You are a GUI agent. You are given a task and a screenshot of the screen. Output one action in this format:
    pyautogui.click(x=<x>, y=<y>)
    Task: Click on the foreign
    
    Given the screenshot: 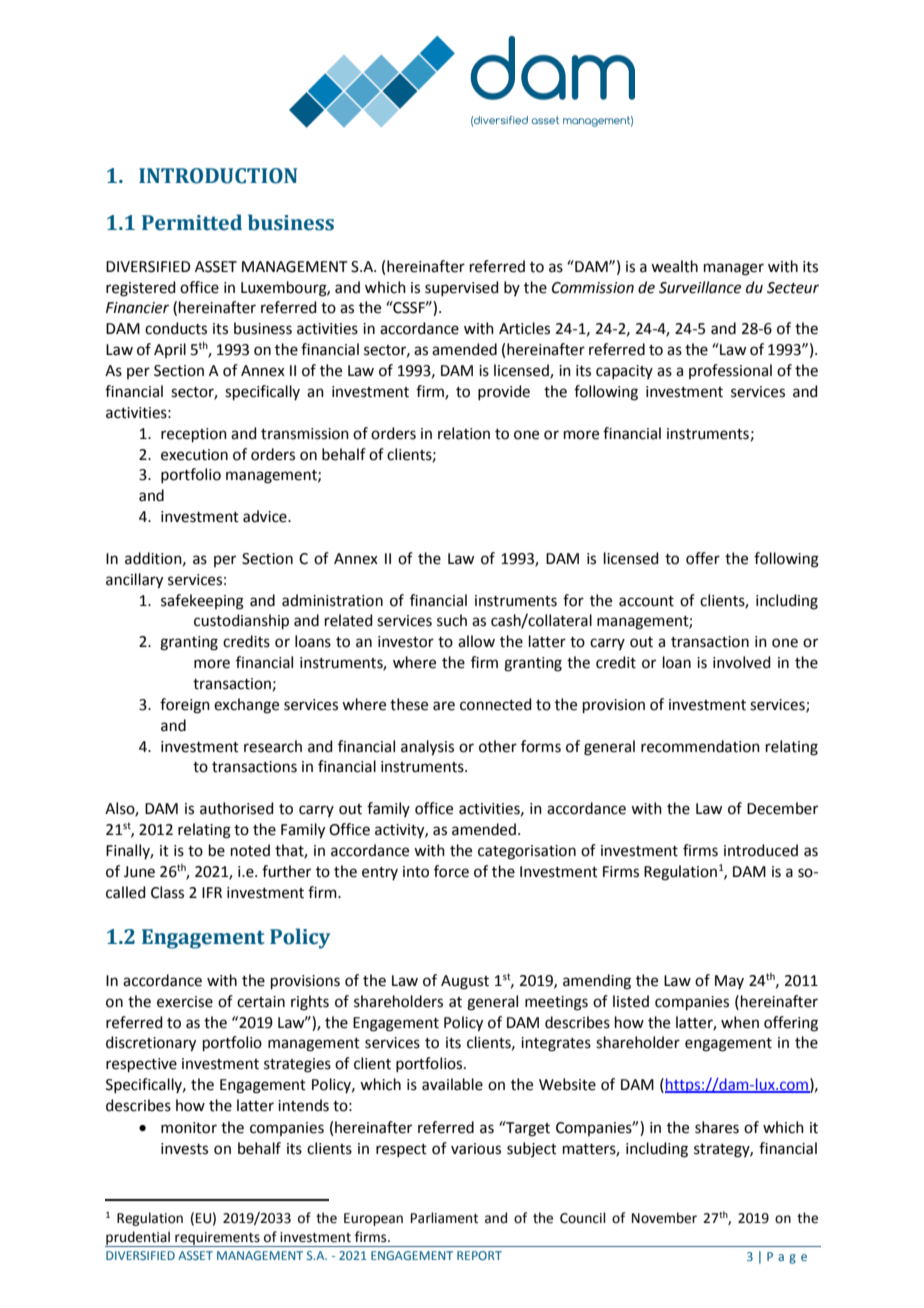 What is the action you would take?
    pyautogui.click(x=185, y=706)
